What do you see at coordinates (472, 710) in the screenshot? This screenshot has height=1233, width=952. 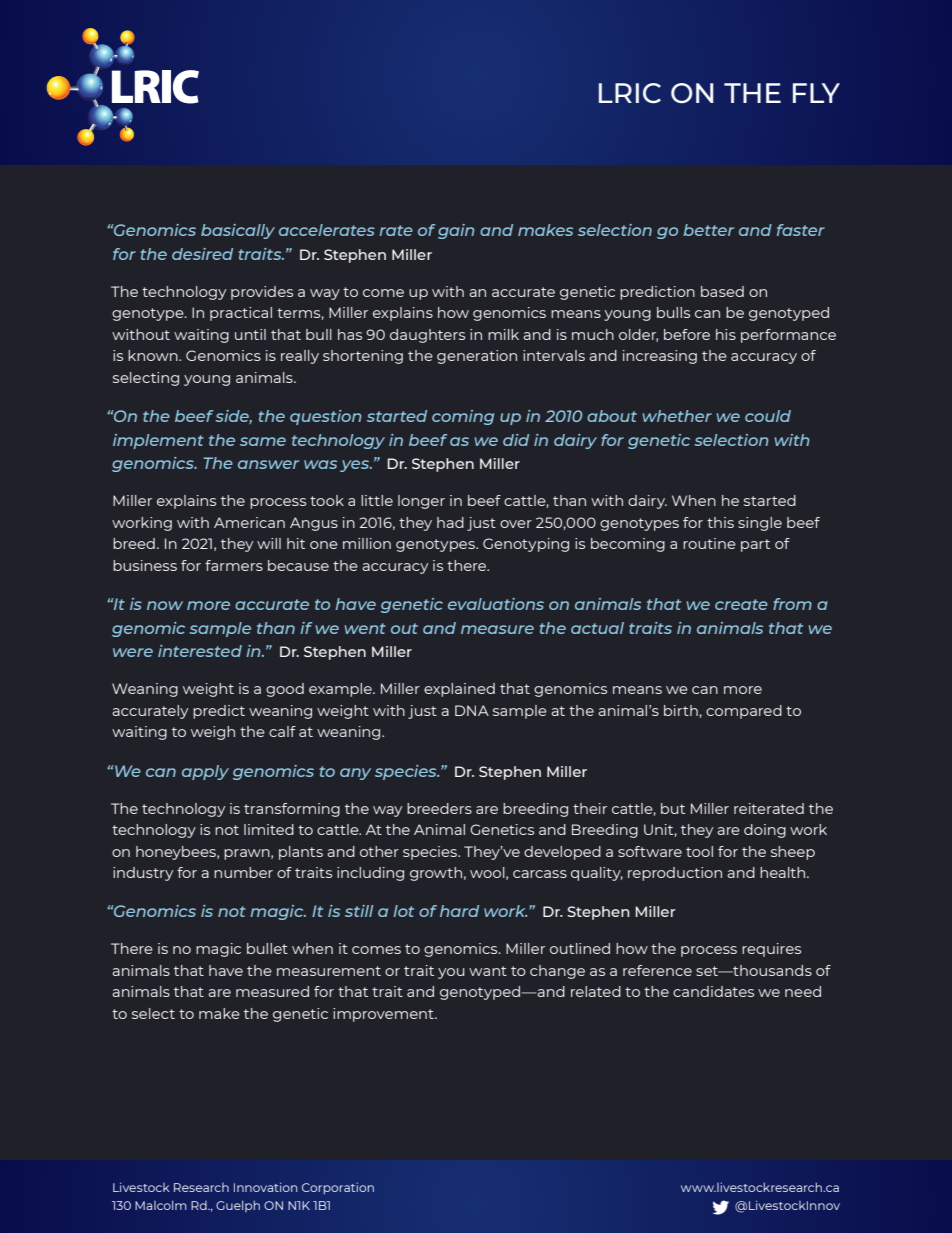 I see `DNA` at bounding box center [472, 710].
